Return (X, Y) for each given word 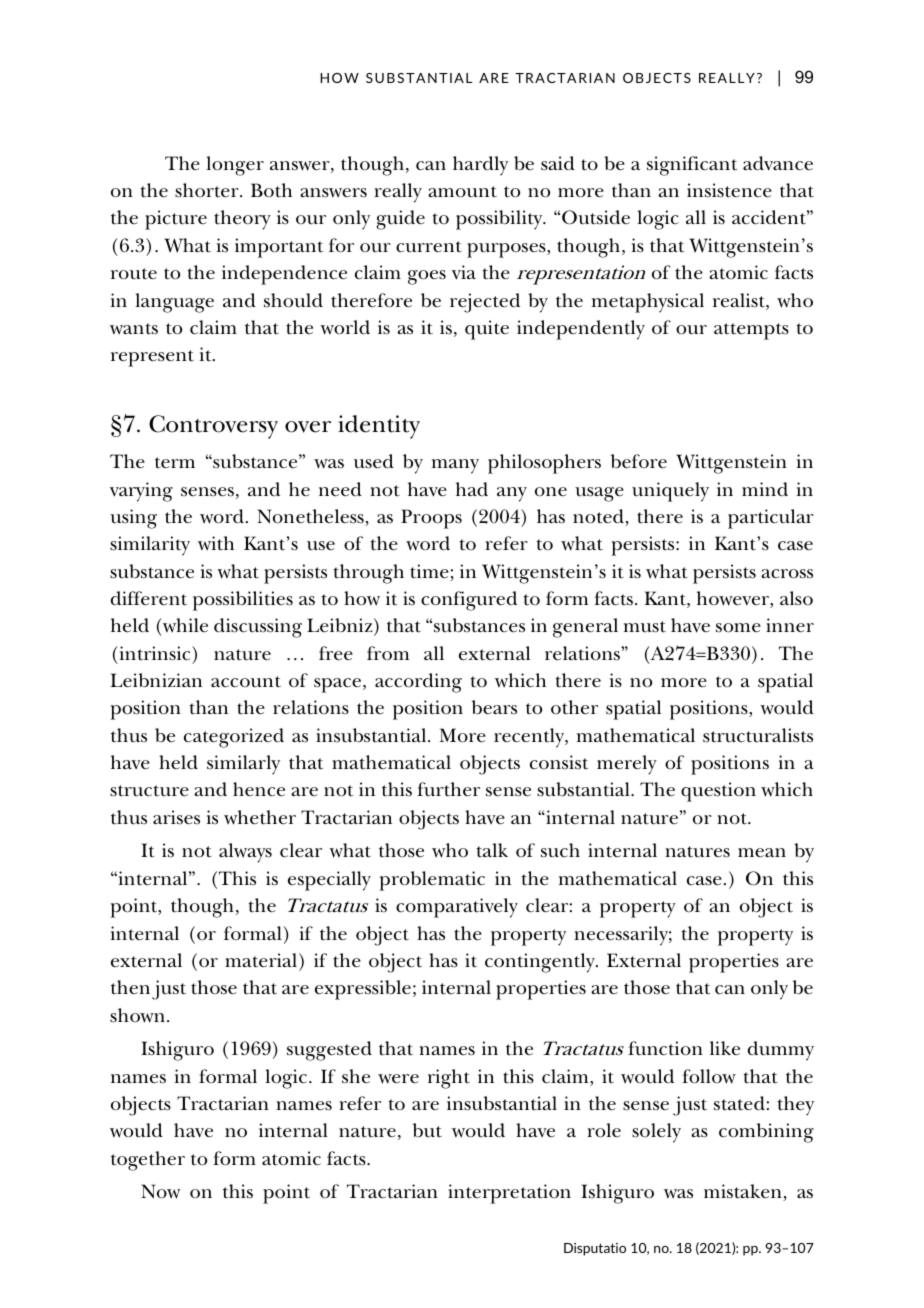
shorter (208, 190)
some (738, 628)
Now (161, 1191)
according (418, 683)
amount (462, 192)
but (427, 1130)
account (246, 682)
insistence (729, 190)
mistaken (744, 1192)
